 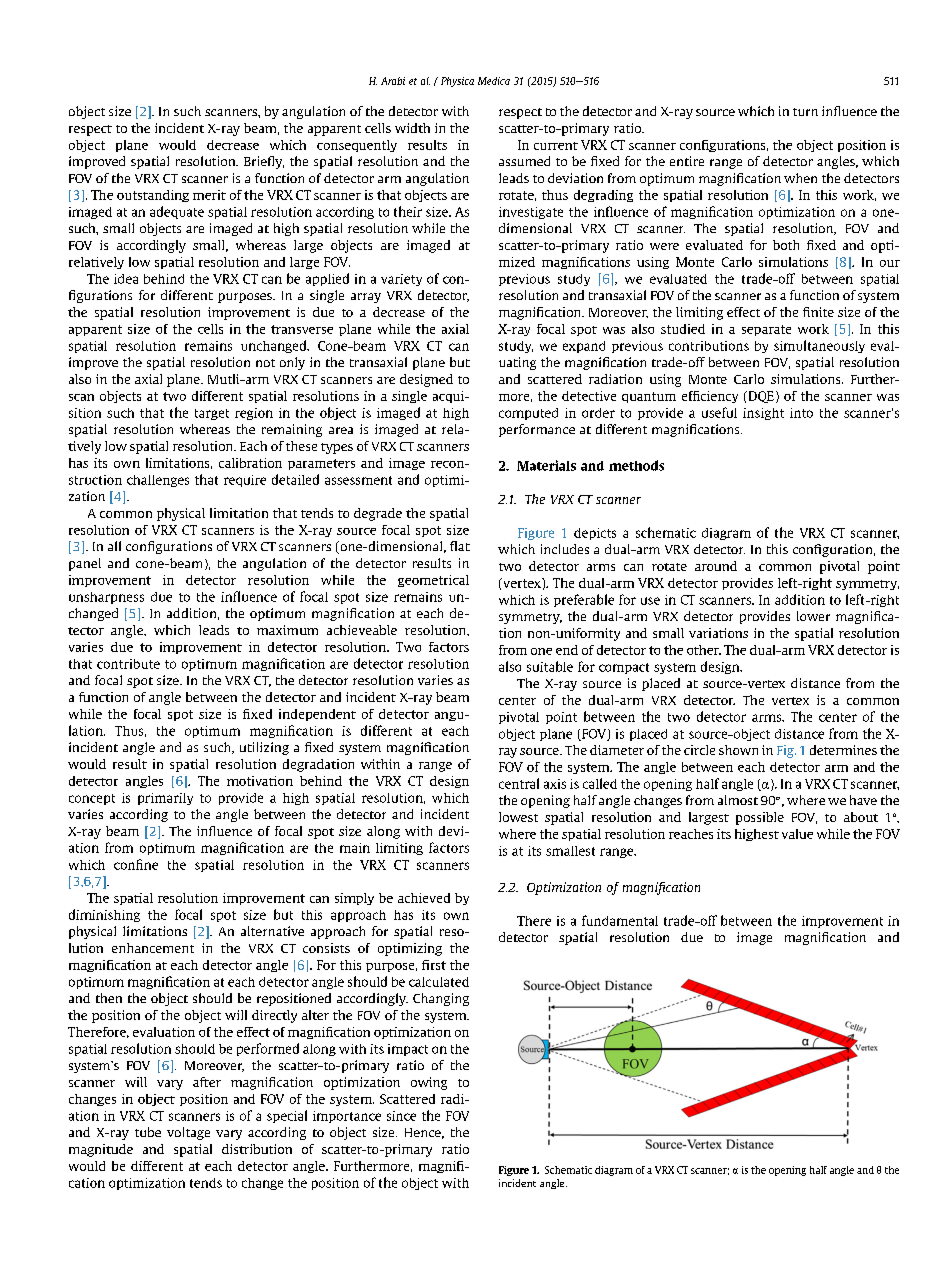 What do you see at coordinates (188, 1133) in the screenshot?
I see `voltage` at bounding box center [188, 1133].
